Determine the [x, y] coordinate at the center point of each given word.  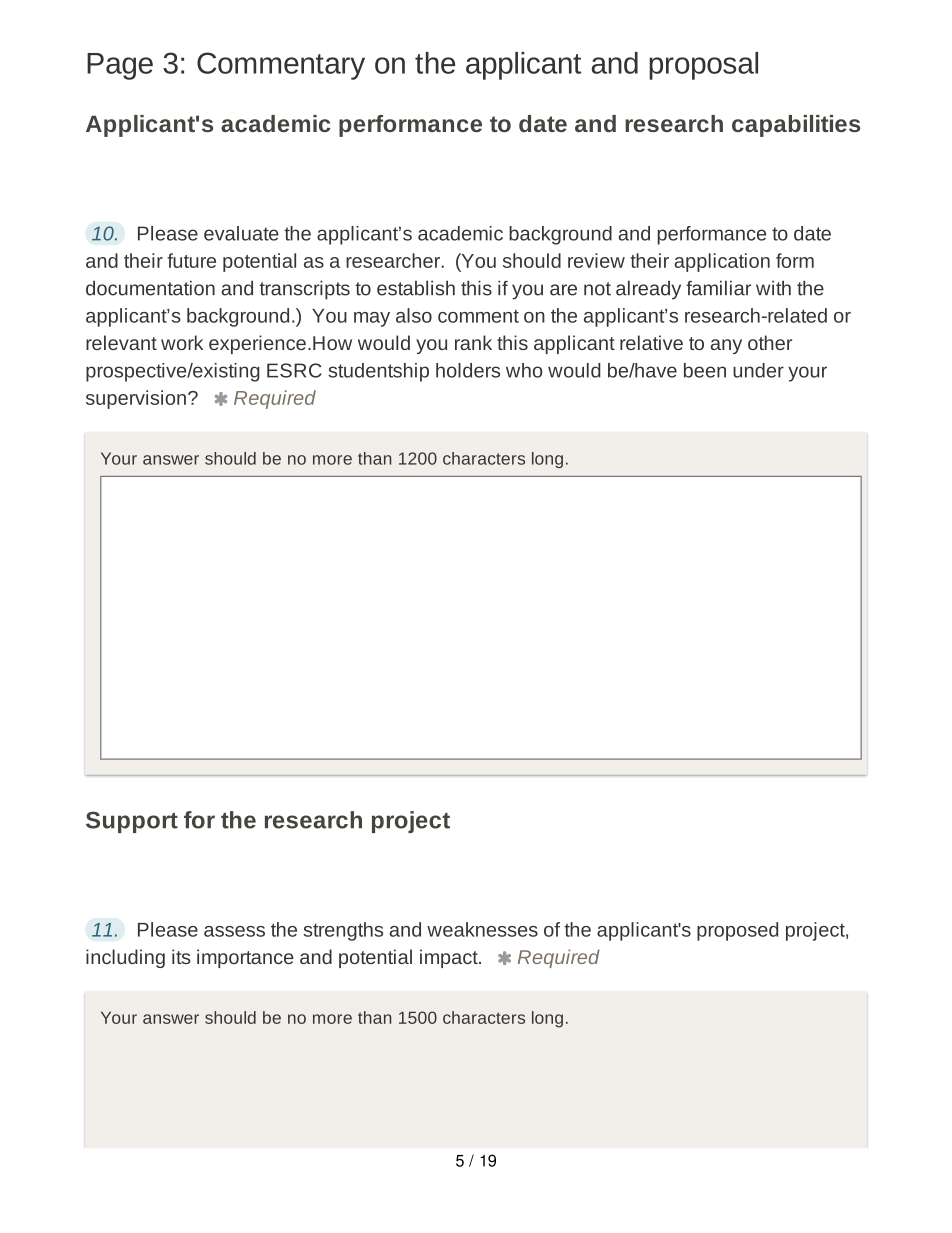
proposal [703, 66]
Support [132, 822]
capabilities [796, 126]
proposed [737, 931]
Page [120, 66]
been [705, 370]
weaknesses [482, 929]
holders [468, 370]
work [182, 342]
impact [450, 958]
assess [234, 931]
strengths [343, 931]
